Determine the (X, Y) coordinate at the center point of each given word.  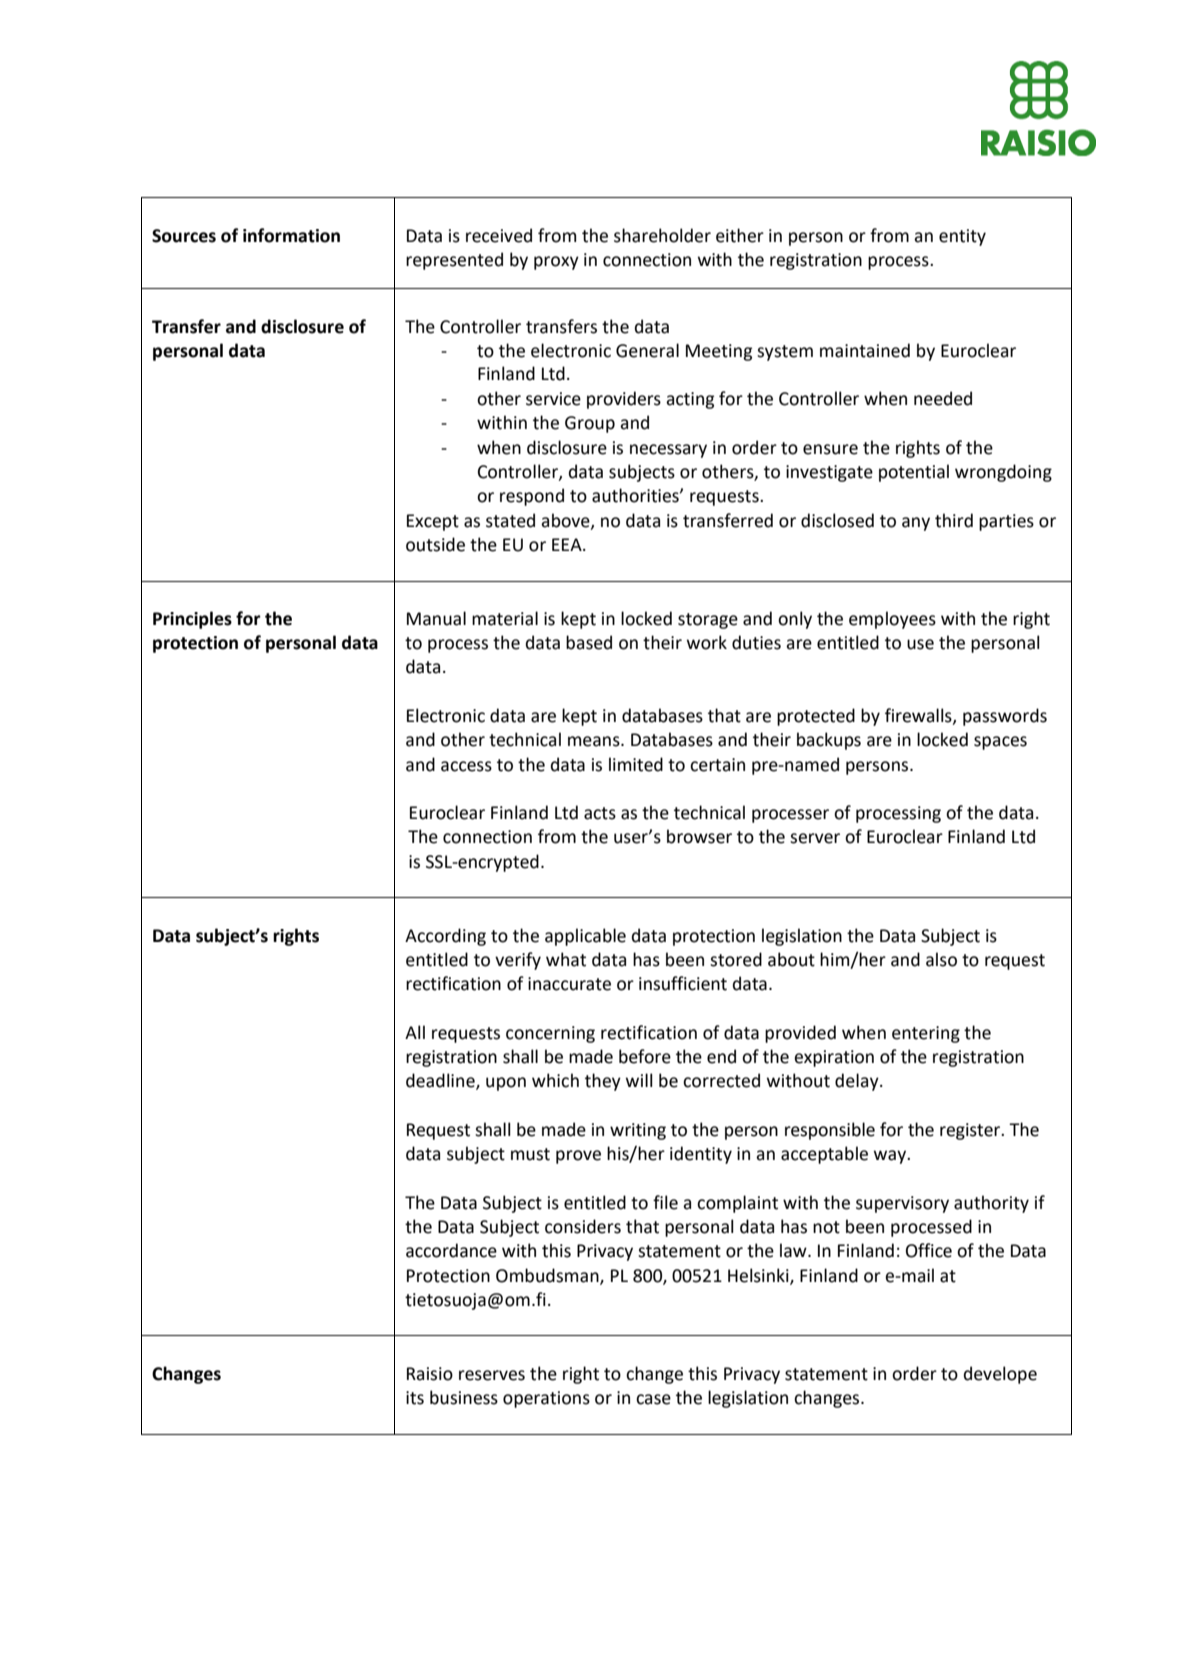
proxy (556, 263)
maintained (865, 350)
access (466, 766)
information (291, 235)
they (603, 1082)
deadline (441, 1081)
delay (858, 1082)
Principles (192, 620)
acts (600, 813)
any (916, 524)
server (815, 838)
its (415, 1398)
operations (546, 1399)
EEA (568, 544)
